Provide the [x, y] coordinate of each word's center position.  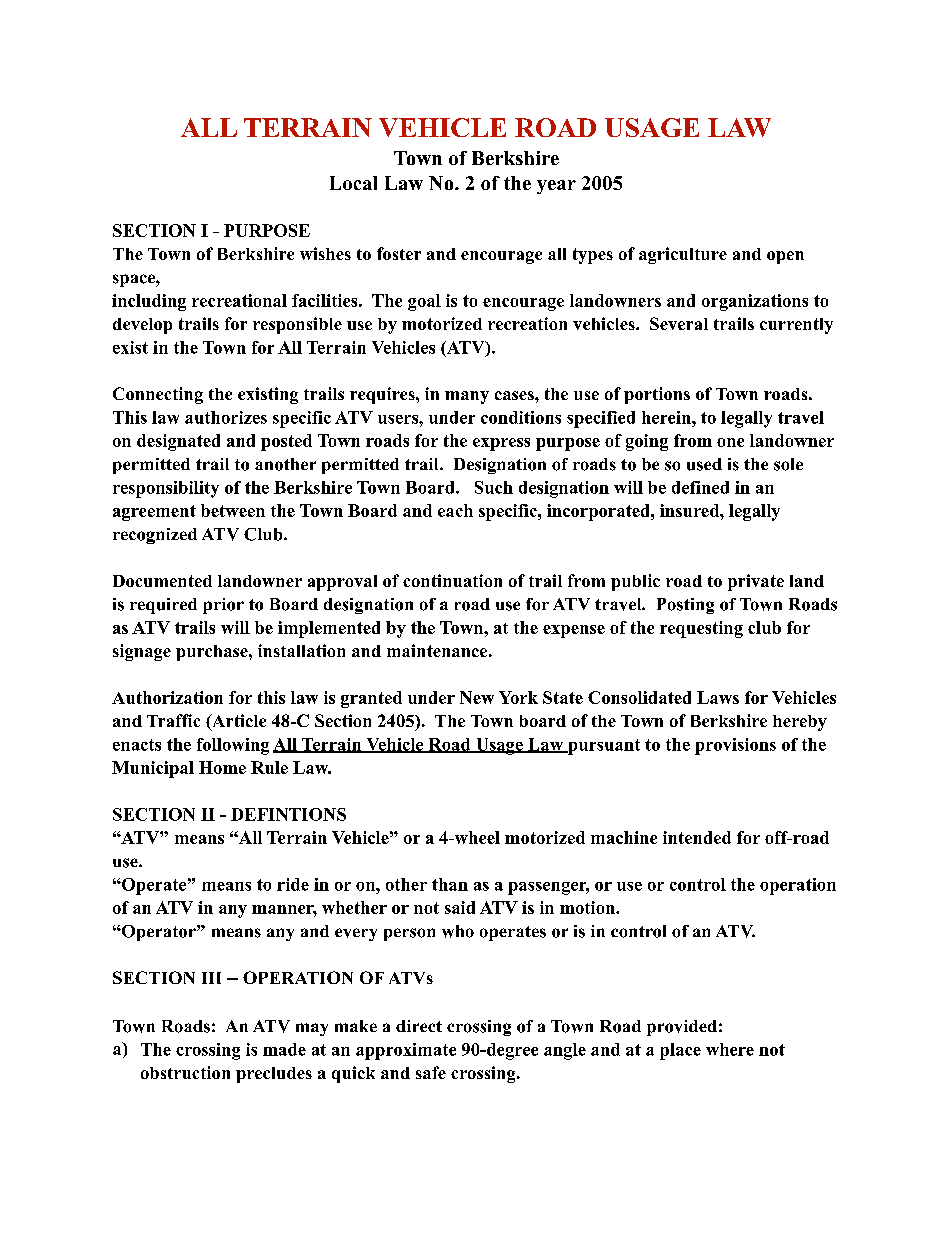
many [467, 397]
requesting [701, 629]
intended [697, 837]
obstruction [185, 1072]
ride [293, 884]
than [450, 884]
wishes [325, 253]
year [556, 187]
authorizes [226, 417]
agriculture [683, 255]
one [730, 442]
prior [223, 606]
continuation [452, 580]
